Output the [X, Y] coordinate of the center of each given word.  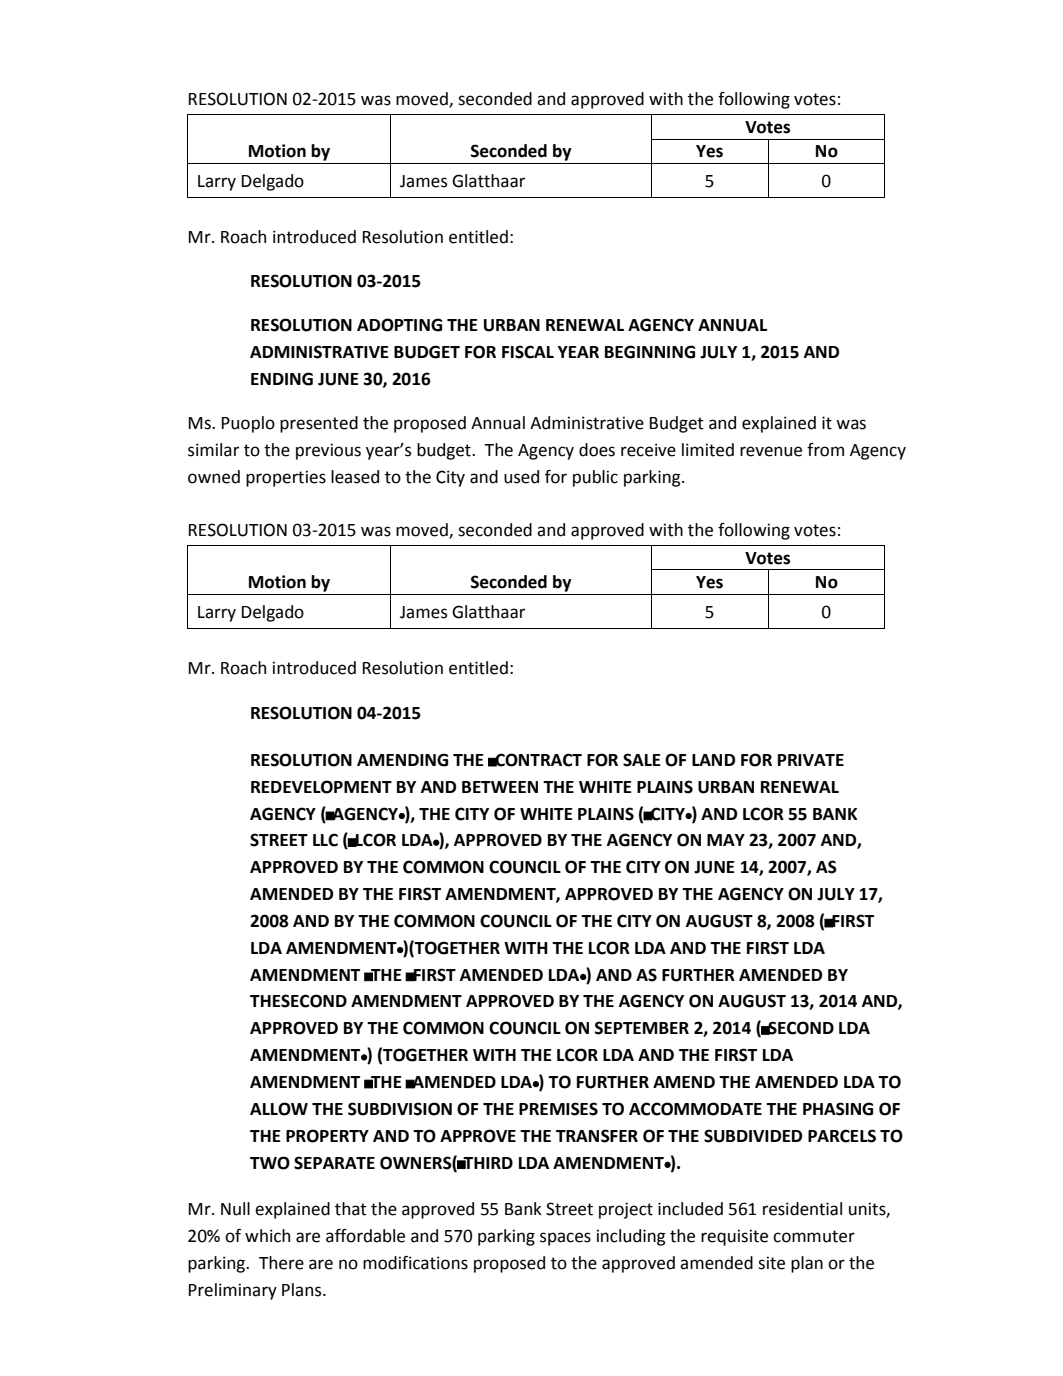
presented [319, 424]
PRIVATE [811, 760]
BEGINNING [650, 352]
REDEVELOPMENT [321, 787]
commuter [814, 1236]
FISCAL [528, 352]
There [281, 1263]
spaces [565, 1239]
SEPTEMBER [642, 1028]
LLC [325, 840]
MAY [726, 840]
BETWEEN [500, 787]
